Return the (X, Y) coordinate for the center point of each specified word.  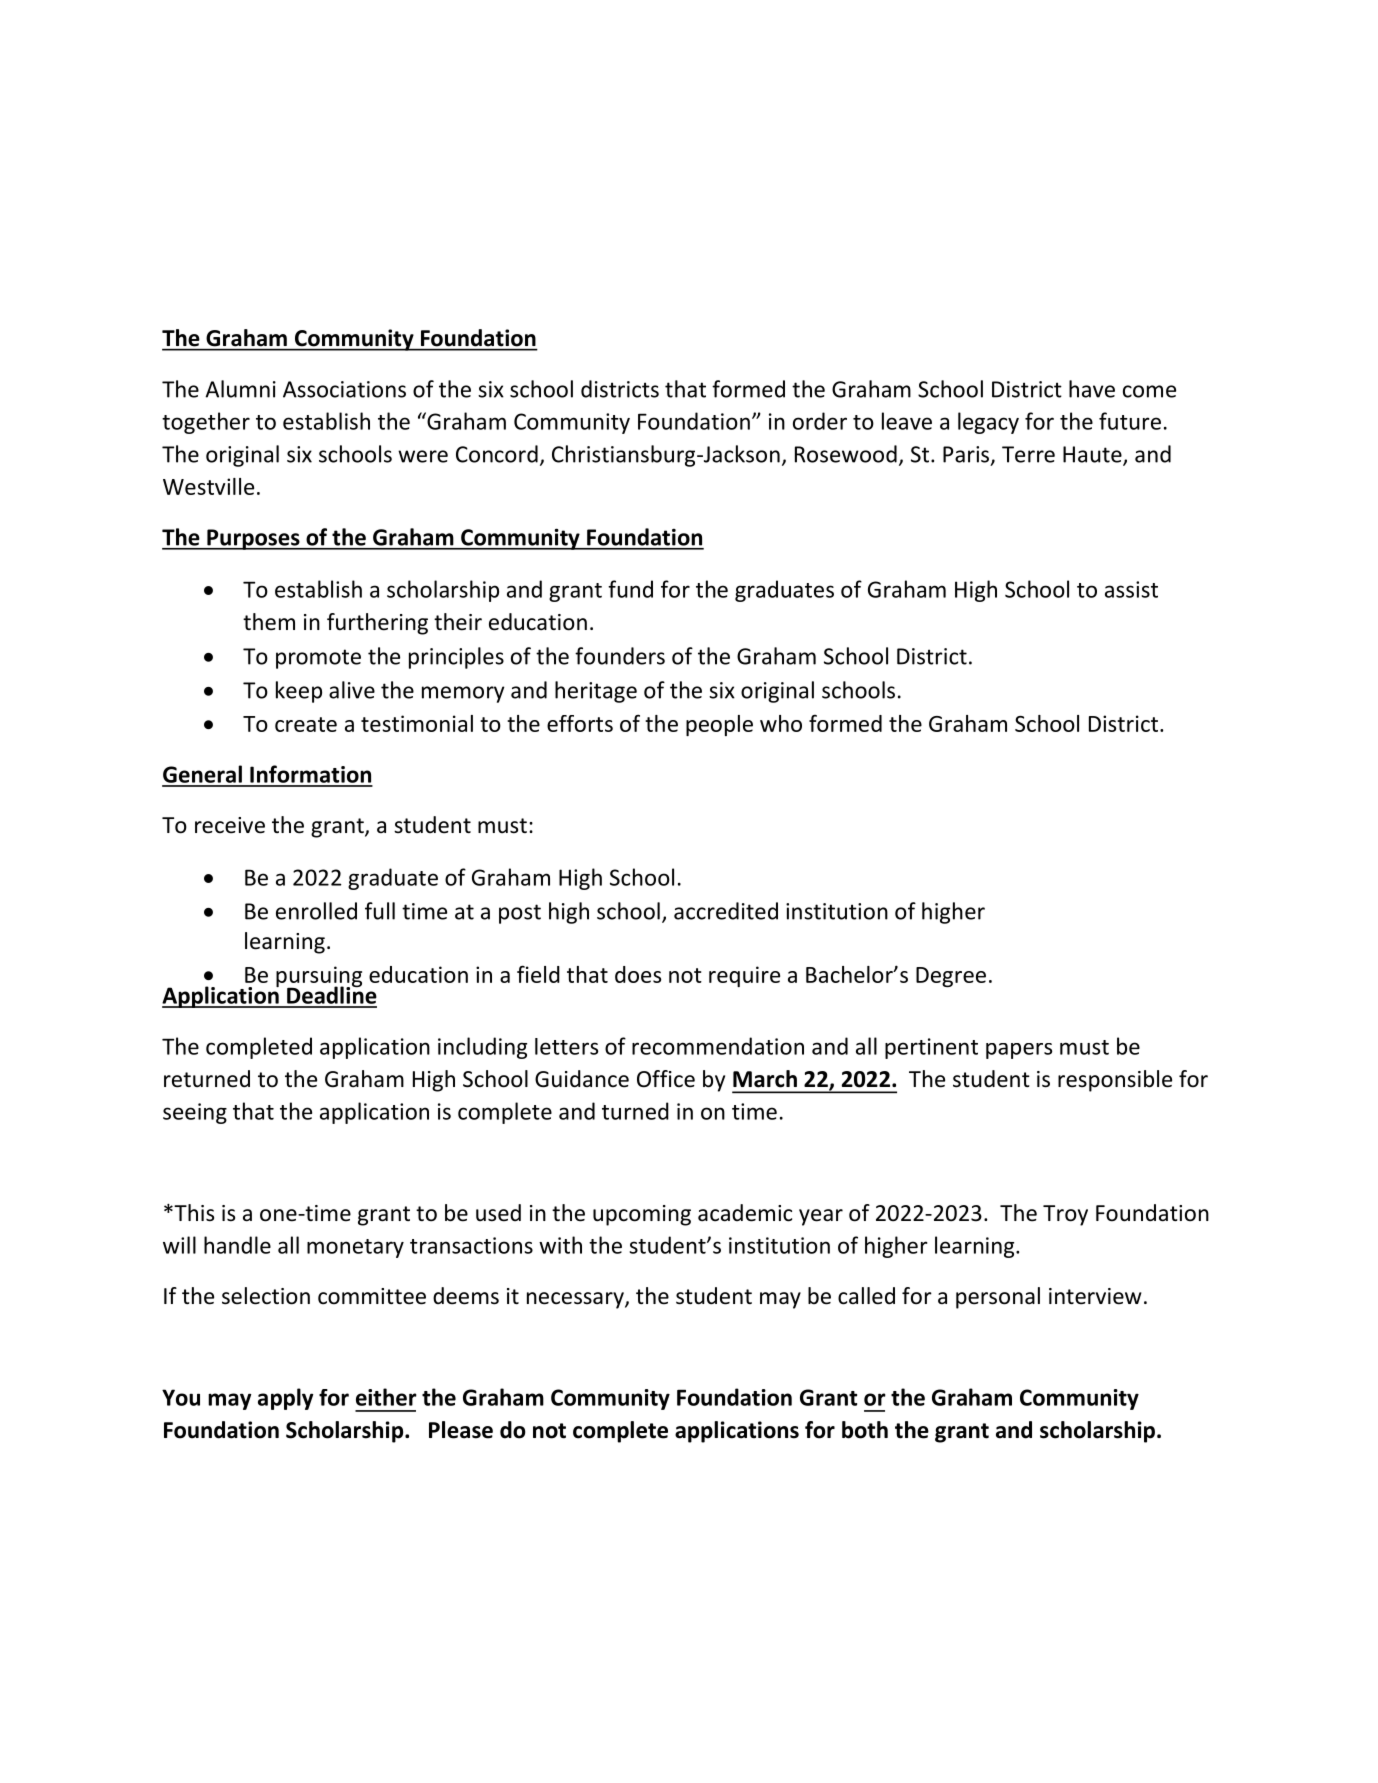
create (306, 724)
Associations (344, 389)
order (820, 421)
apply (285, 1399)
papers (1019, 1051)
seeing (195, 1113)
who (781, 723)
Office (666, 1079)
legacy (988, 423)
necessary (576, 1300)
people (719, 725)
